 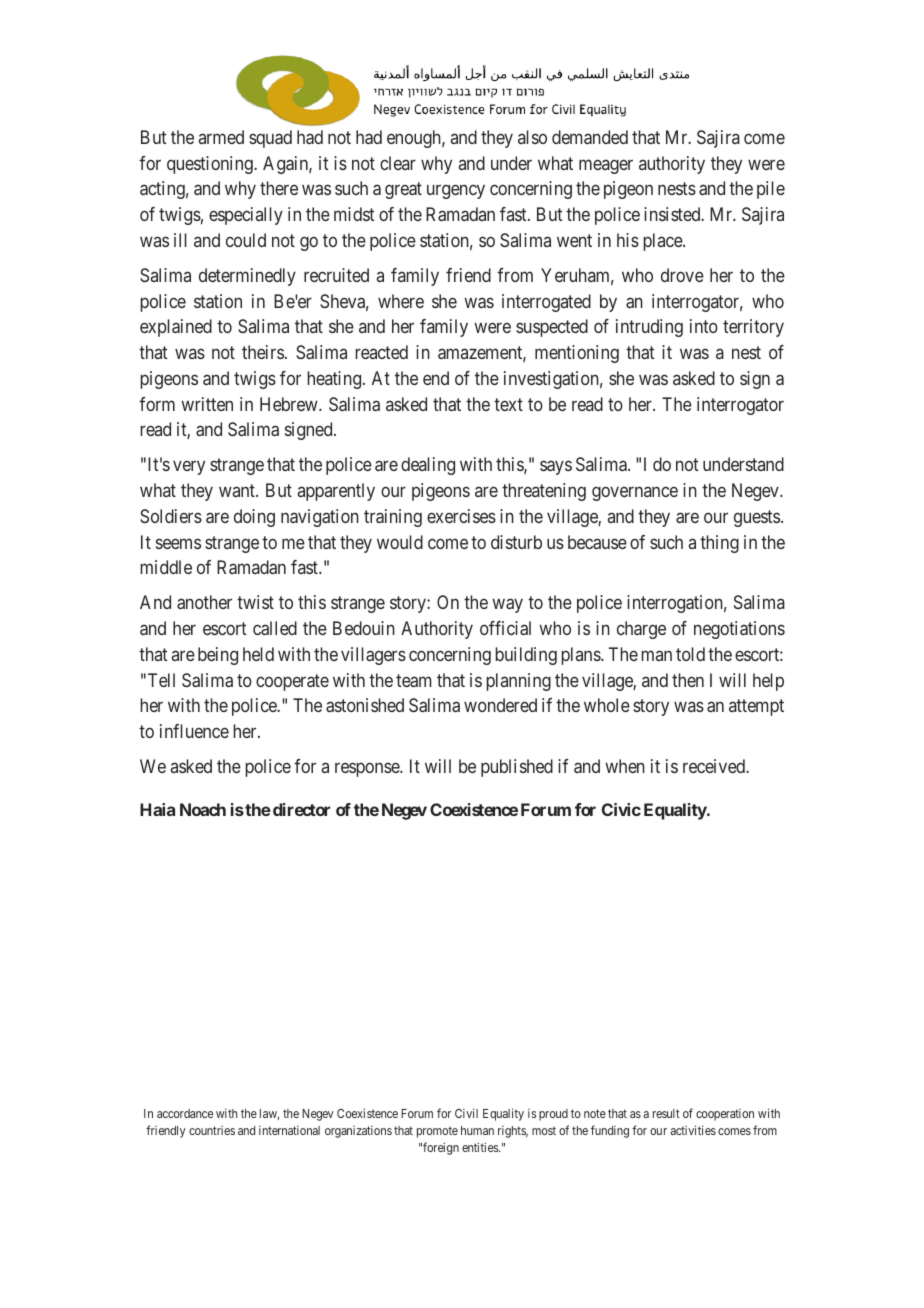 What do you see at coordinates (218, 656) in the page?
I see `being` at bounding box center [218, 656].
